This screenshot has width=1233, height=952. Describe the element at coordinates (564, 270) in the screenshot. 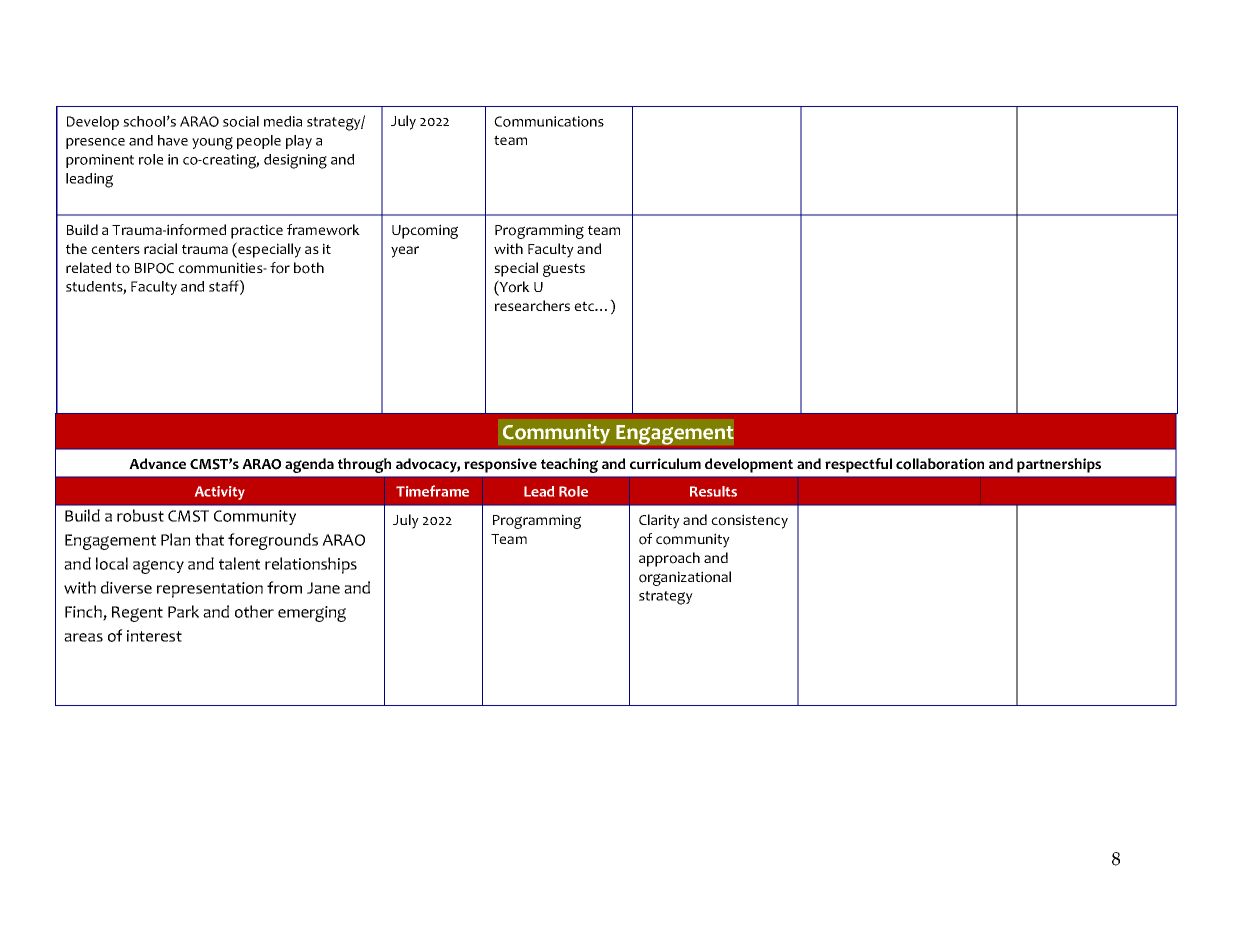

I see `guests` at that location.
